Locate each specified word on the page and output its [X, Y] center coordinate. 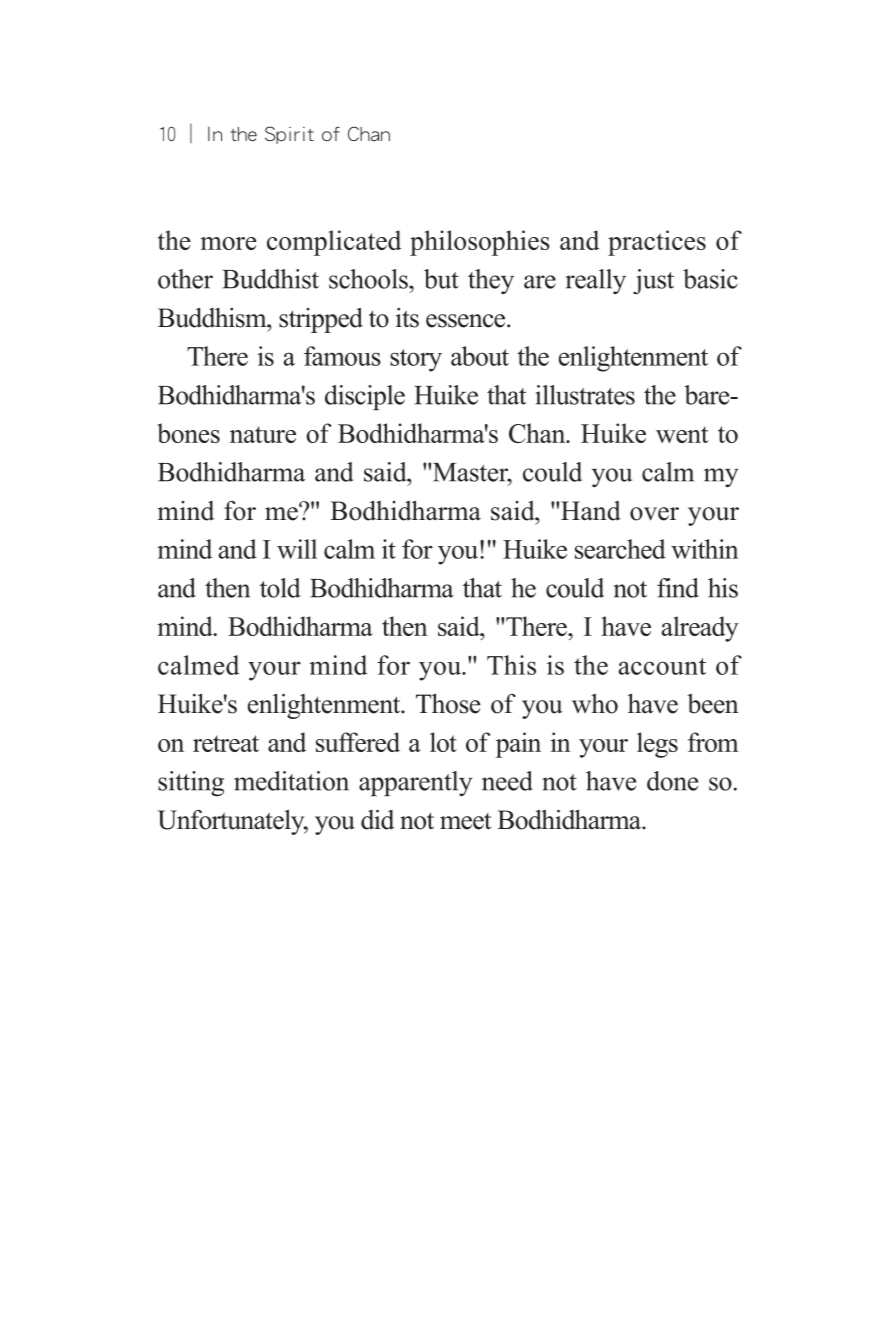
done [672, 781]
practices [657, 243]
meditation [291, 781]
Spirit [289, 135]
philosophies [480, 243]
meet [465, 821]
